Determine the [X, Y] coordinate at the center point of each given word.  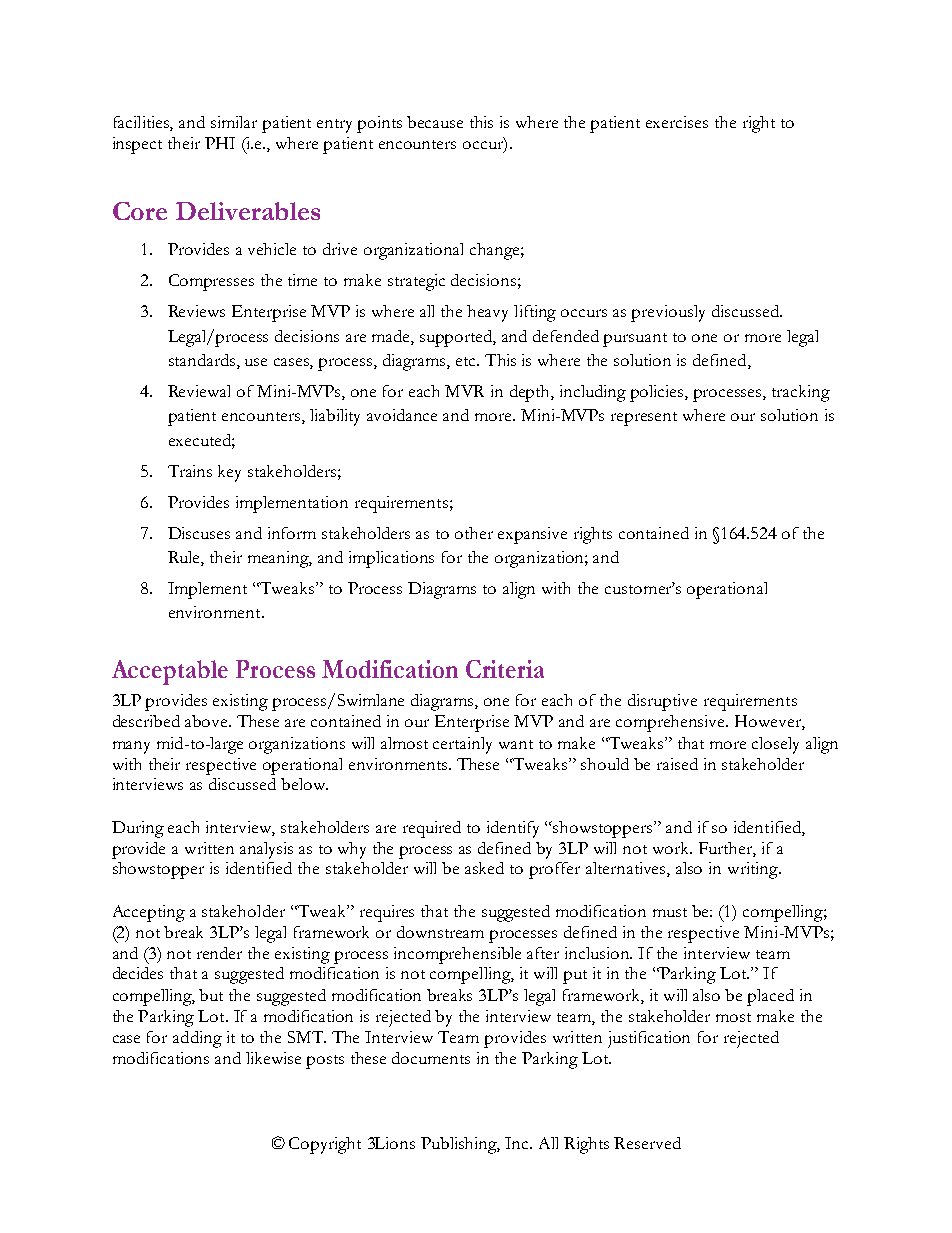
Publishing [460, 1145]
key [229, 473]
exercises [677, 122]
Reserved [647, 1143]
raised [677, 764]
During [138, 829]
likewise [273, 1058]
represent [644, 419]
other [474, 533]
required [432, 829]
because [435, 122]
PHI [220, 143]
